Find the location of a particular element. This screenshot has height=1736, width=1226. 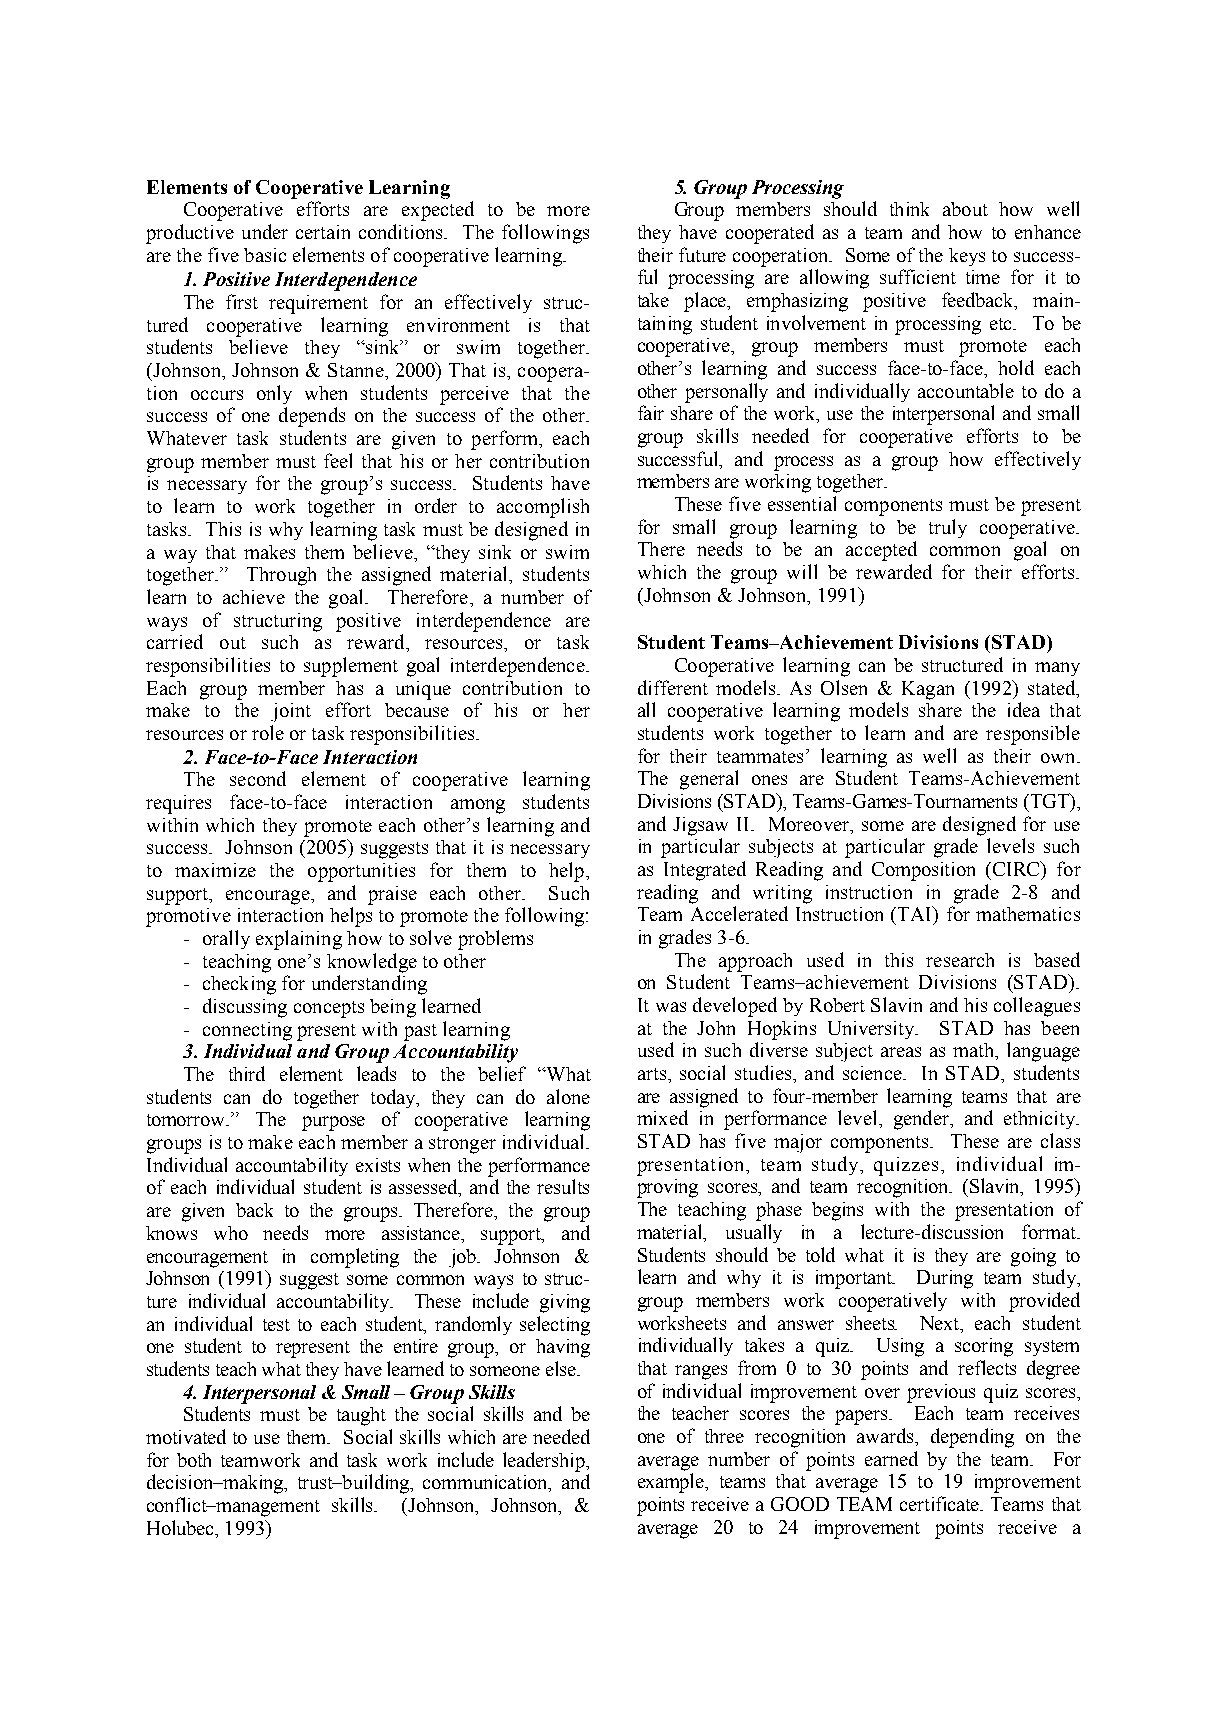

place is located at coordinates (706, 302).
